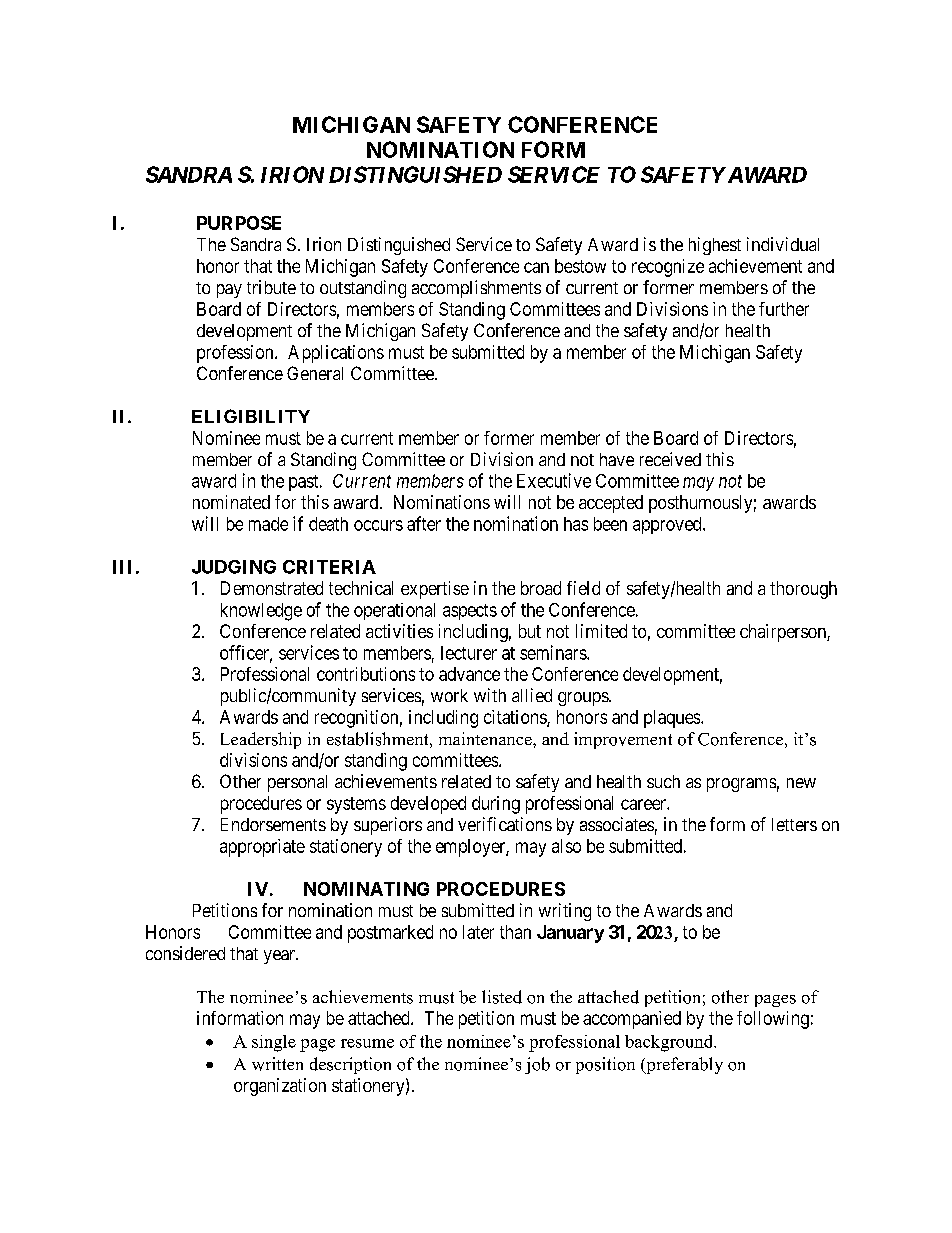  I want to click on chairperson, so click(784, 633).
